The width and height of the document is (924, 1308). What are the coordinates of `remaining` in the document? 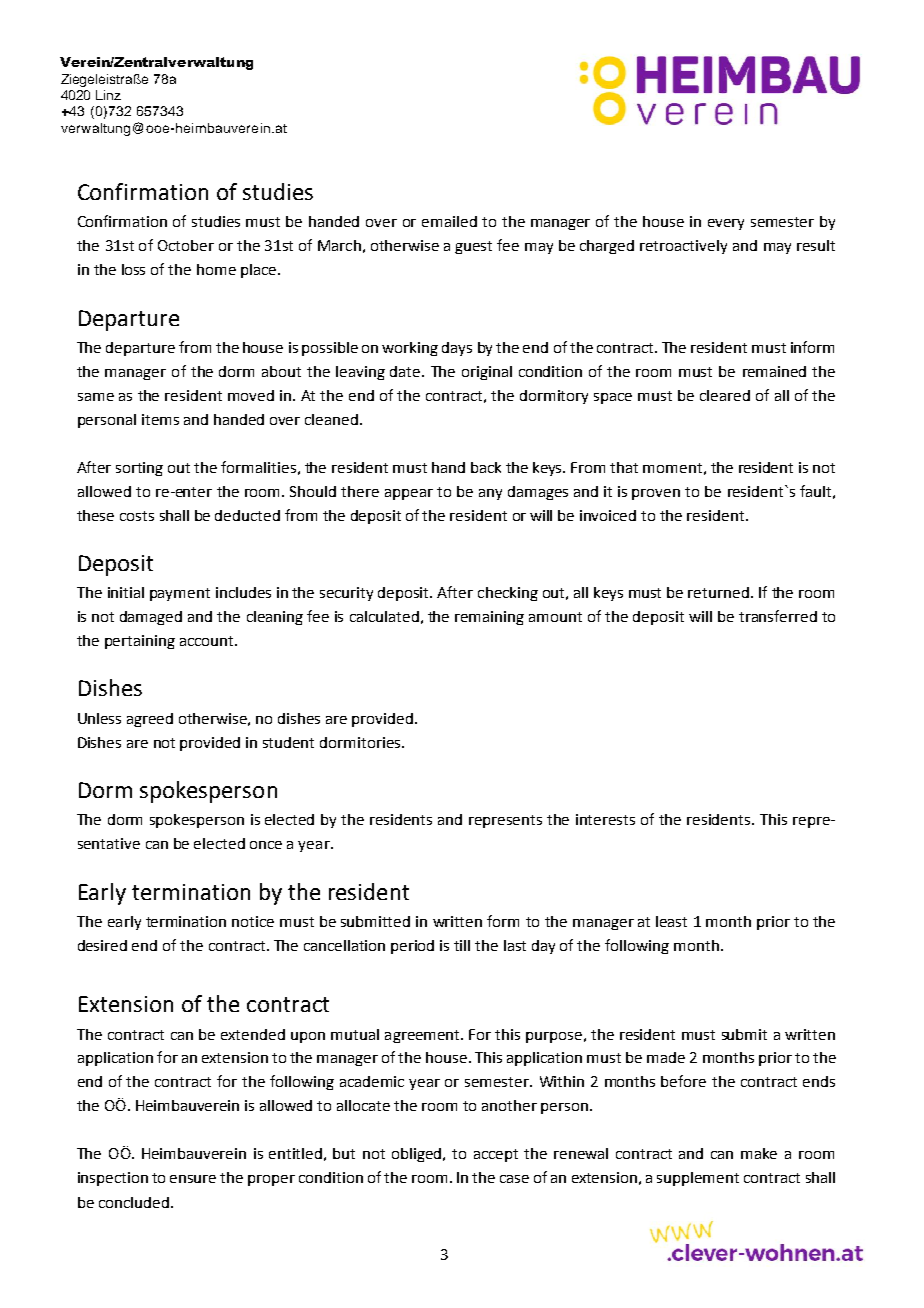 It's located at (489, 618).
